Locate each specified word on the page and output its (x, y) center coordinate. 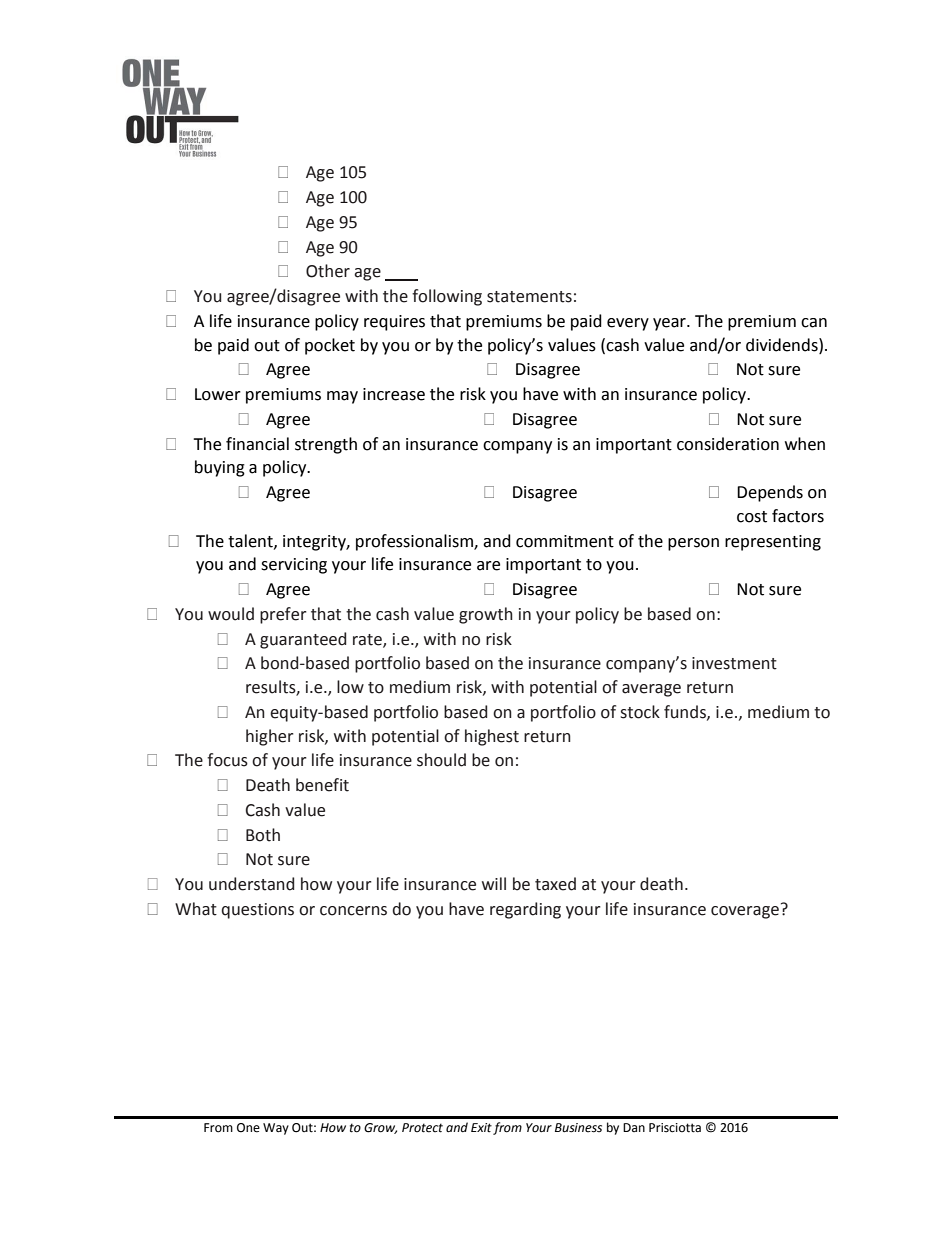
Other (328, 271)
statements (529, 297)
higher (270, 737)
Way (276, 1129)
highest (492, 737)
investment (734, 663)
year (670, 324)
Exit (481, 1127)
